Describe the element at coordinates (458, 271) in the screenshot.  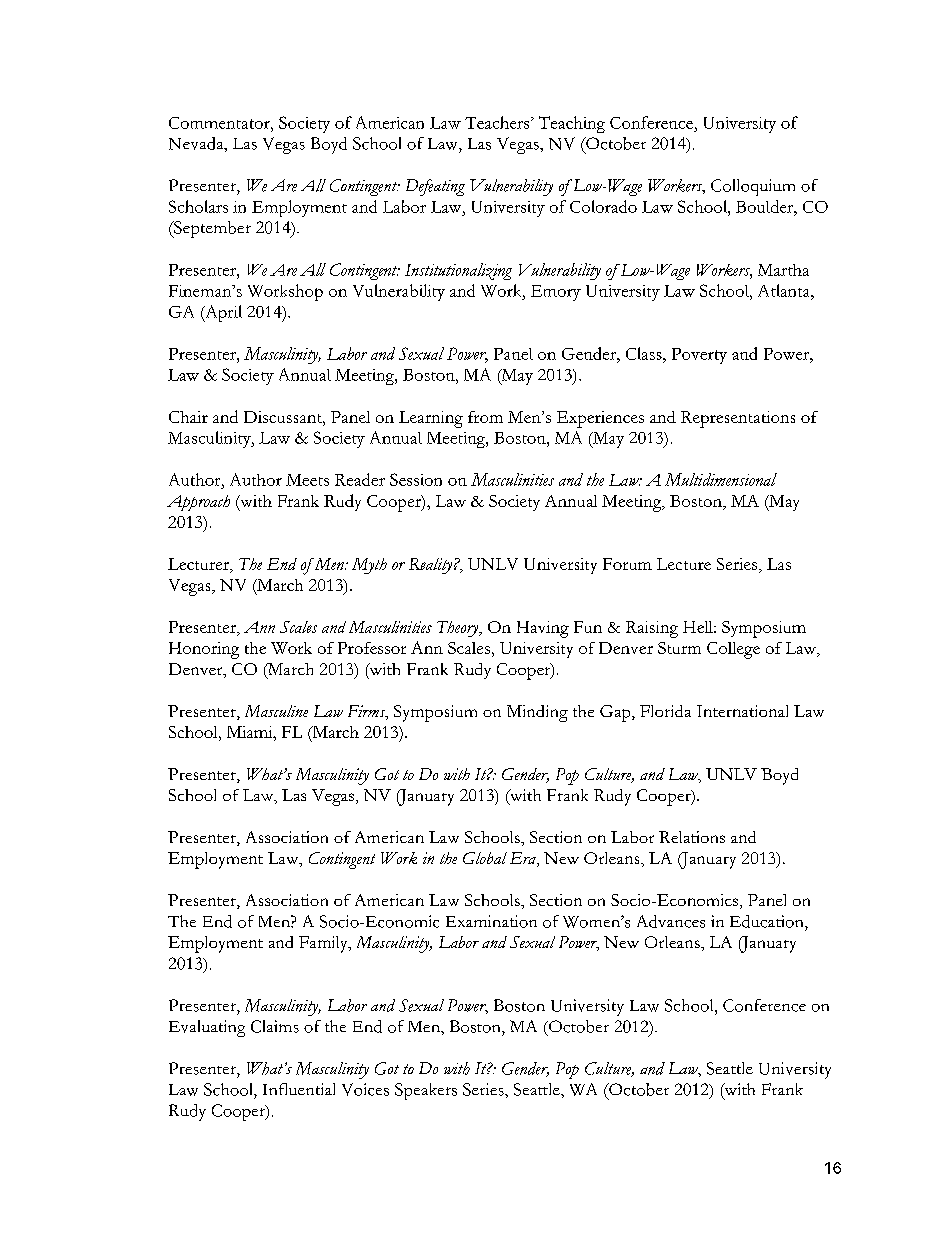
I see `Institutionalizing` at that location.
